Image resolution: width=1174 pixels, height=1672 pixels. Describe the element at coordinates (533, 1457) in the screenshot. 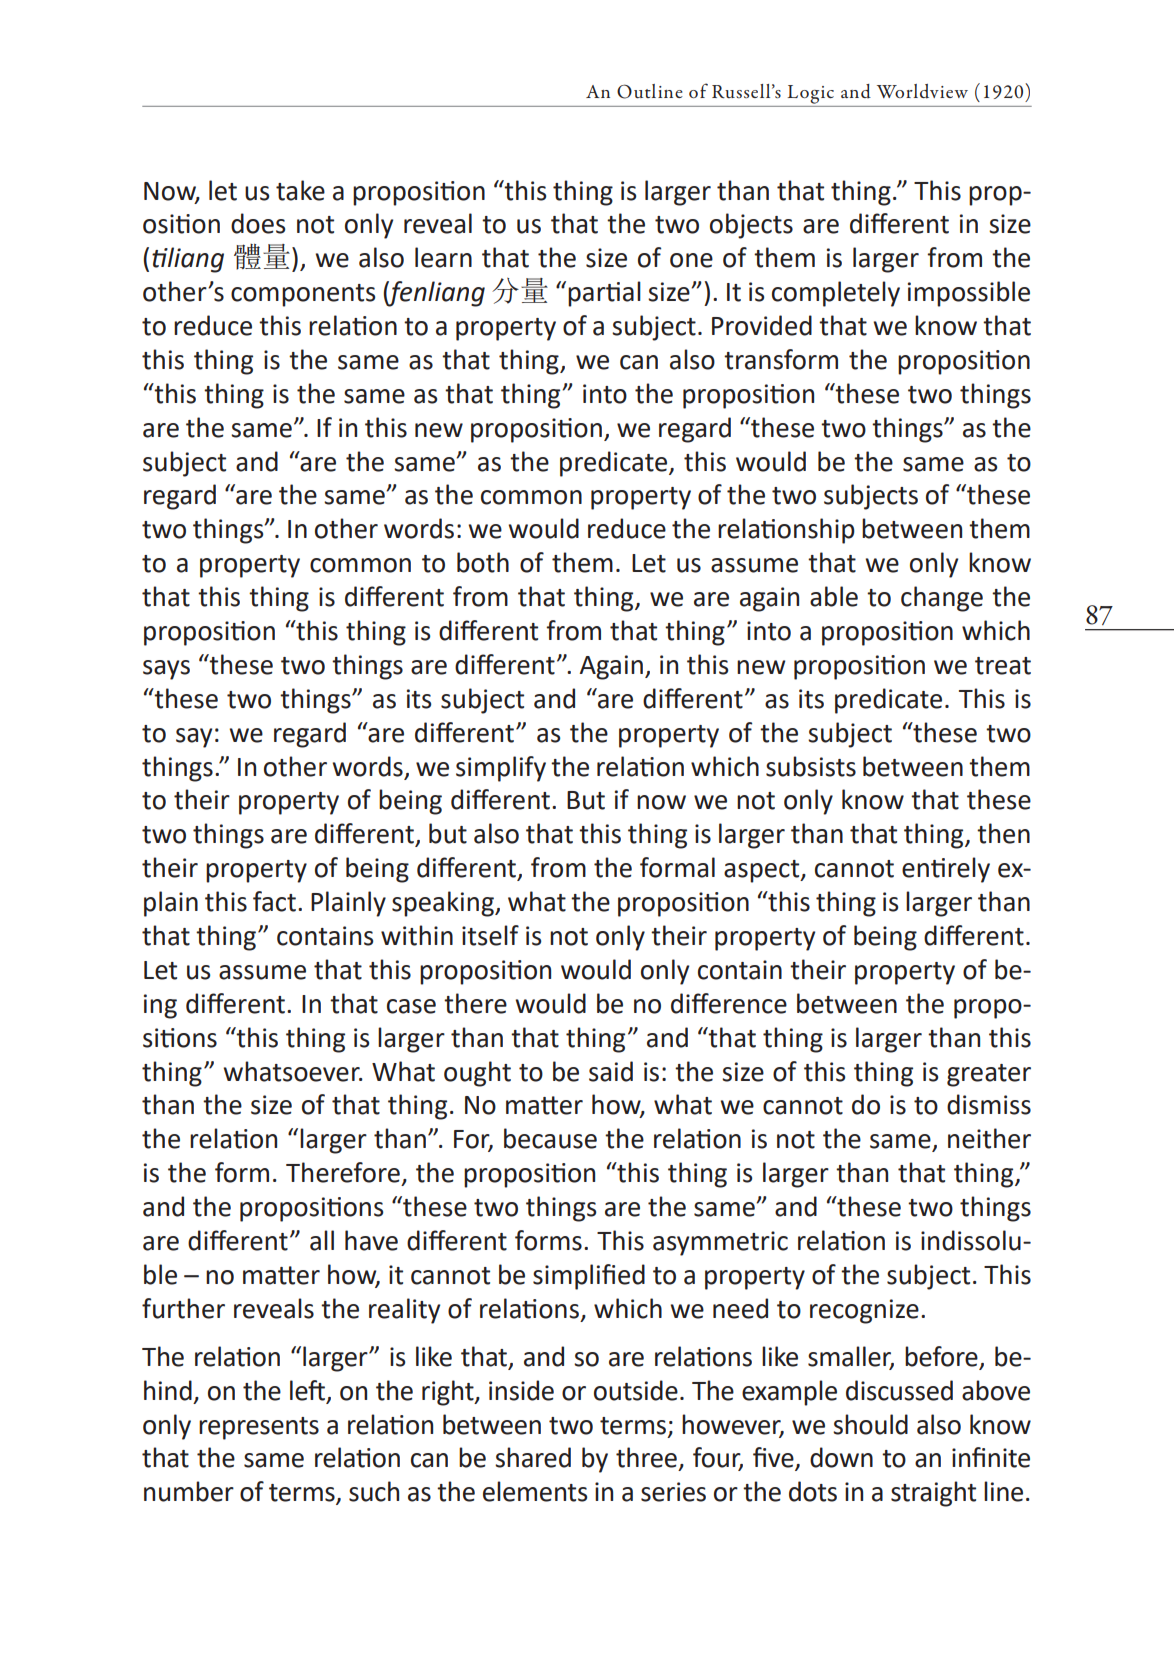

I see `shared` at that location.
